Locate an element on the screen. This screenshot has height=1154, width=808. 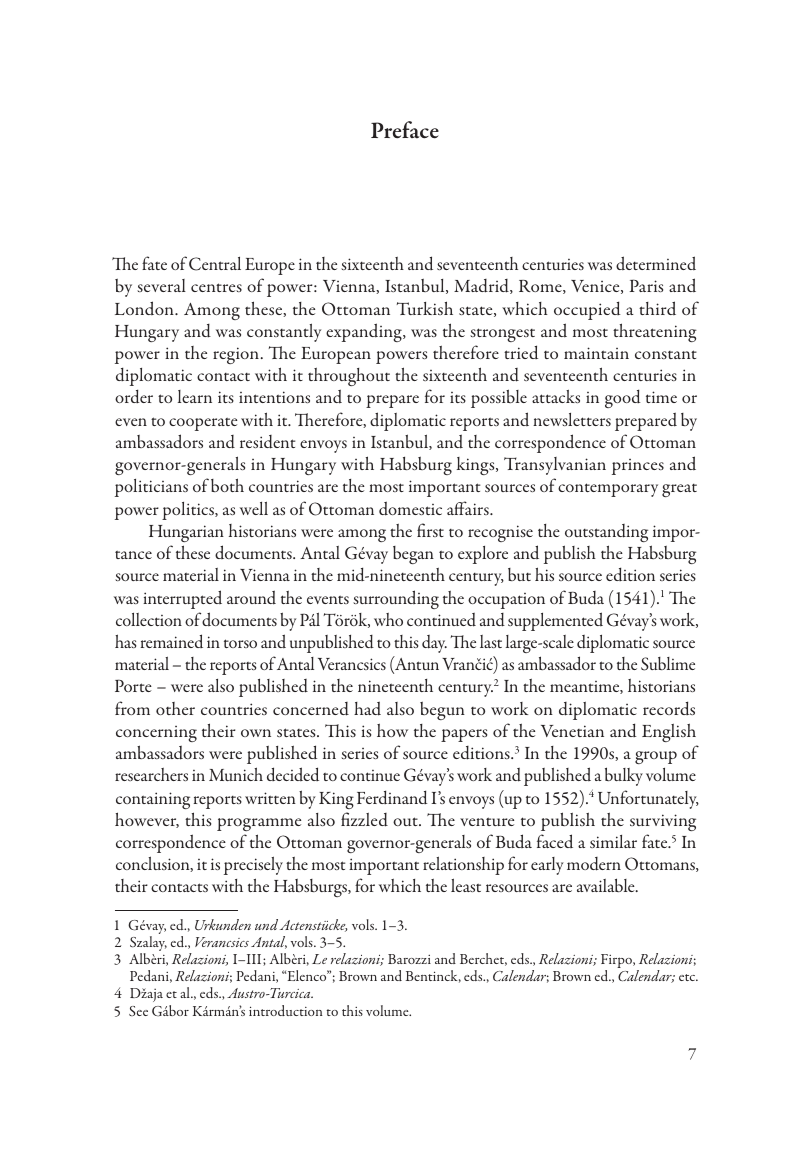
Ferdinand is located at coordinates (392, 797).
